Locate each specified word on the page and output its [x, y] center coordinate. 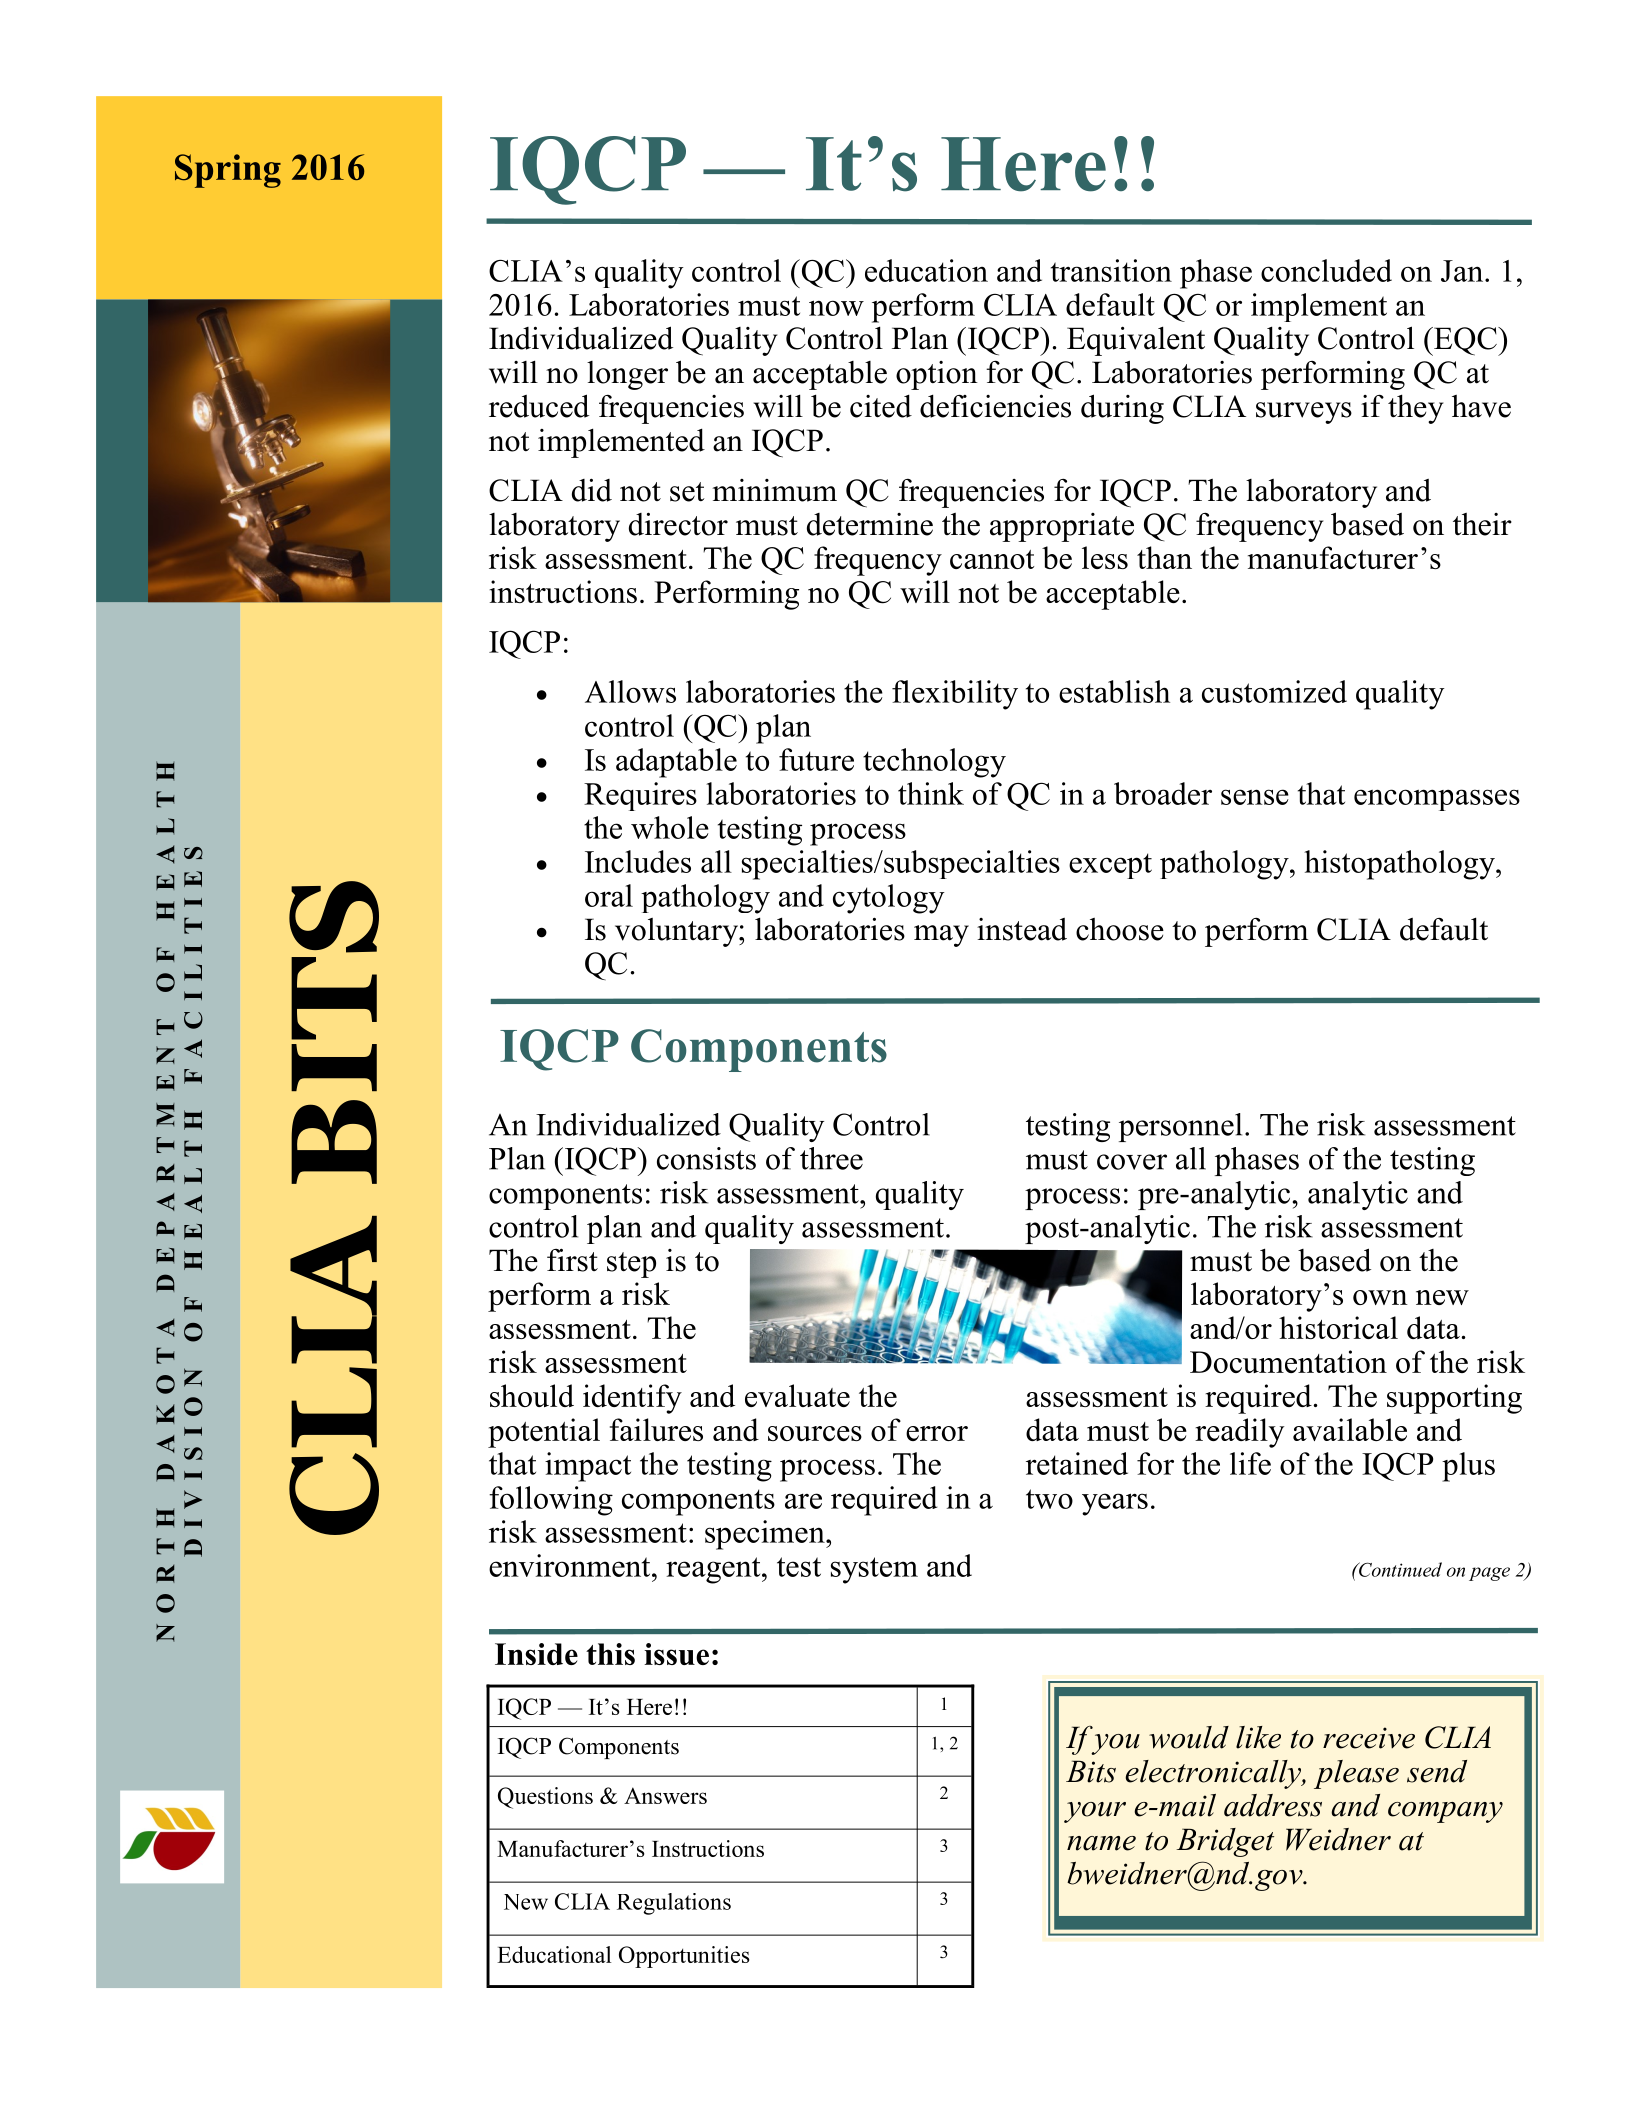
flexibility [955, 695]
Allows [630, 691]
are [803, 1501]
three [831, 1158]
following [551, 1501]
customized [1274, 691]
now [836, 308]
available [1350, 1429]
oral [609, 895]
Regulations [674, 1904]
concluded [1326, 270]
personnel [1180, 1127]
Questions [545, 1798]
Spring [228, 171]
